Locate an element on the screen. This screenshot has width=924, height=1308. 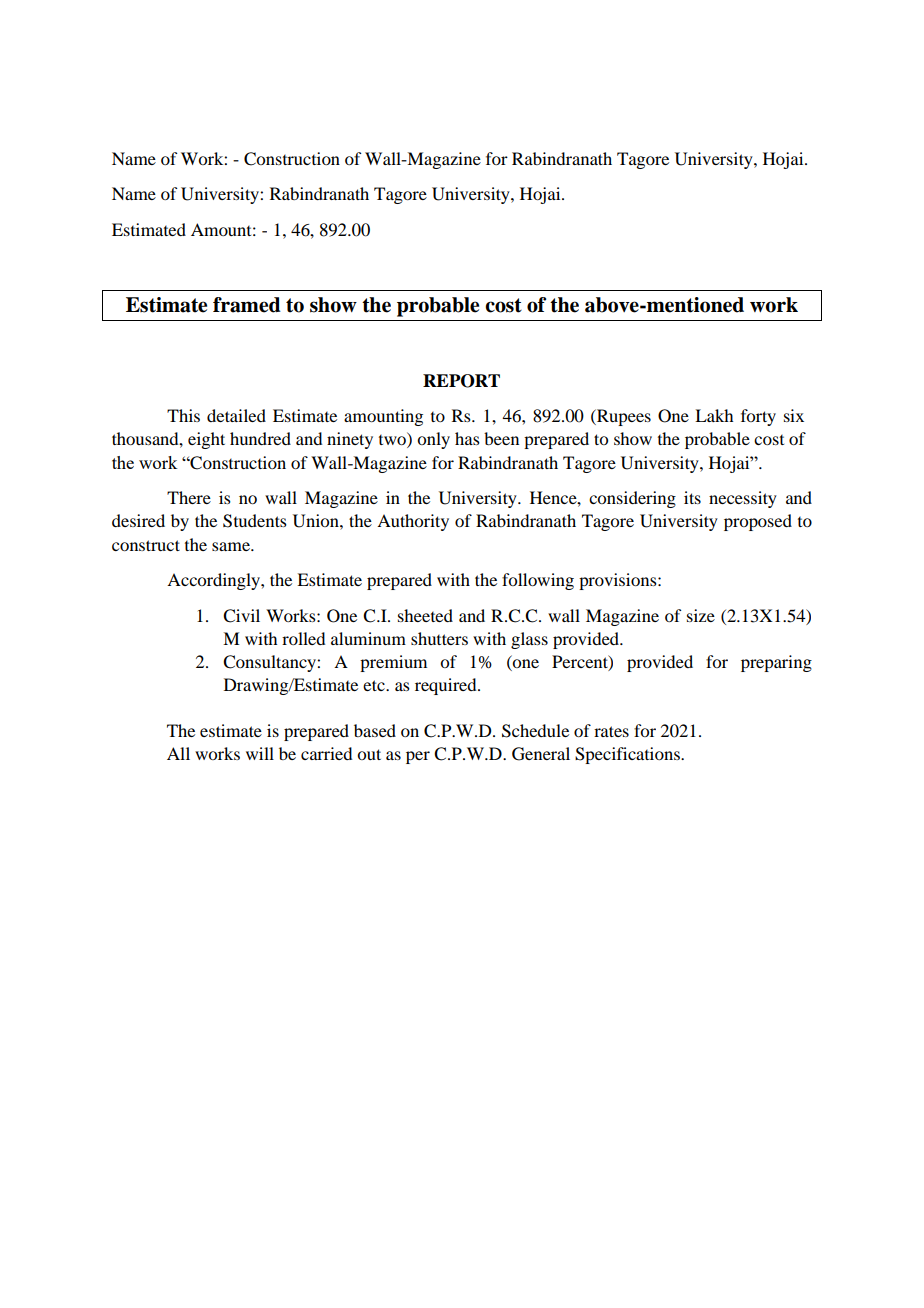
Civil is located at coordinates (241, 616).
